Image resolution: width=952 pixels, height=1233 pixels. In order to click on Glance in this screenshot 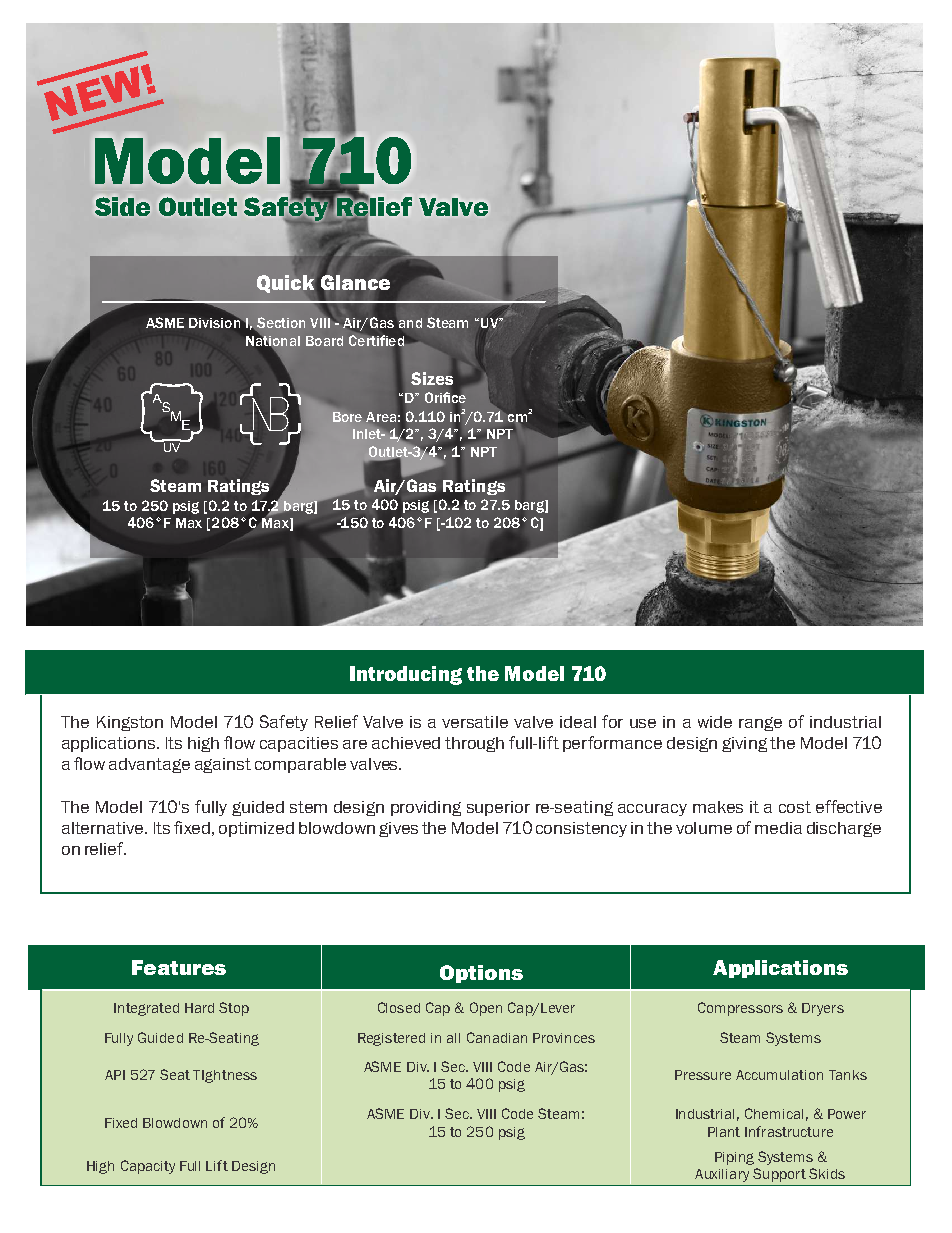, I will do `click(355, 282)`.
